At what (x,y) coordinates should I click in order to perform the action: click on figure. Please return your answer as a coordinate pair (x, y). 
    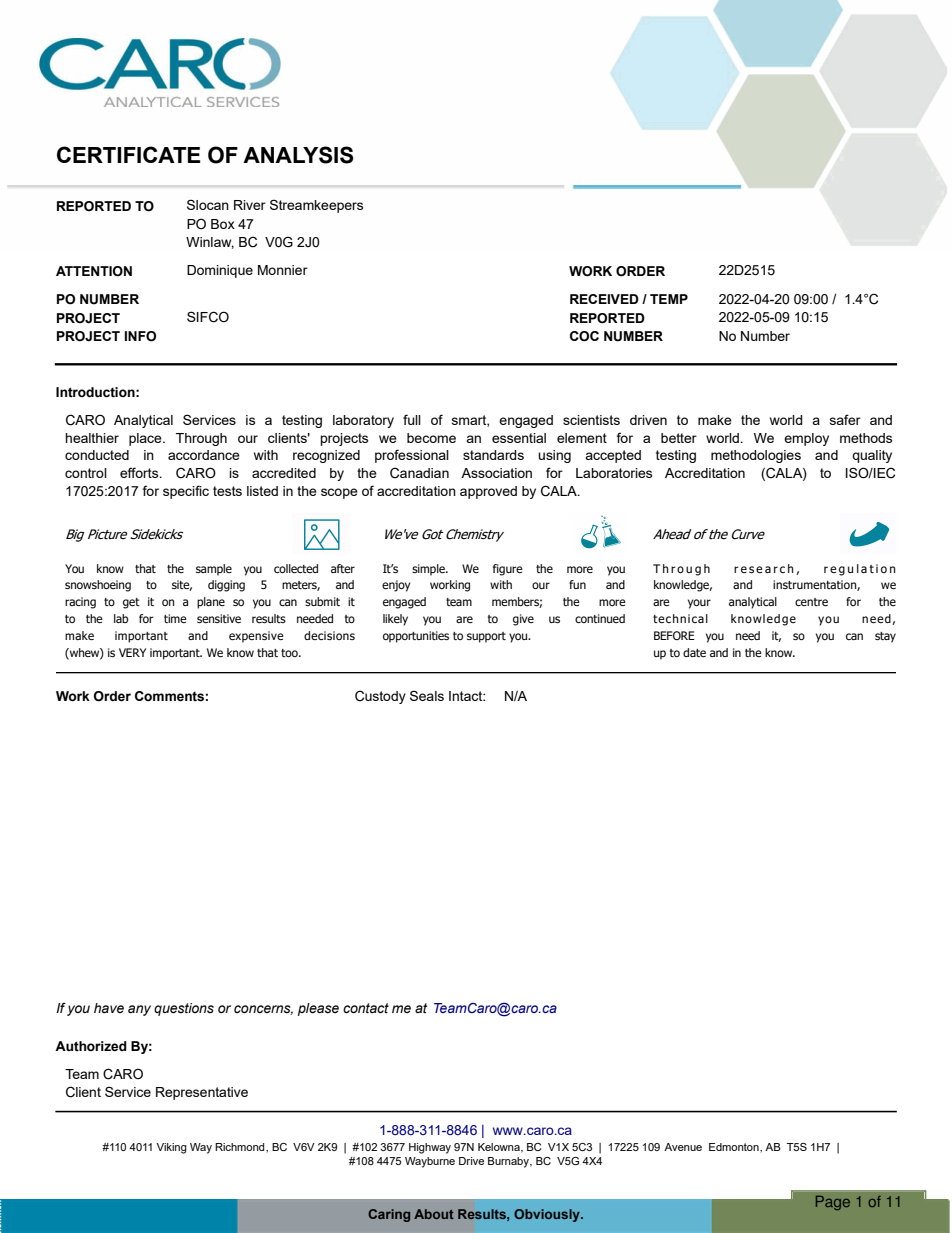
    Looking at the image, I should click on (508, 570).
